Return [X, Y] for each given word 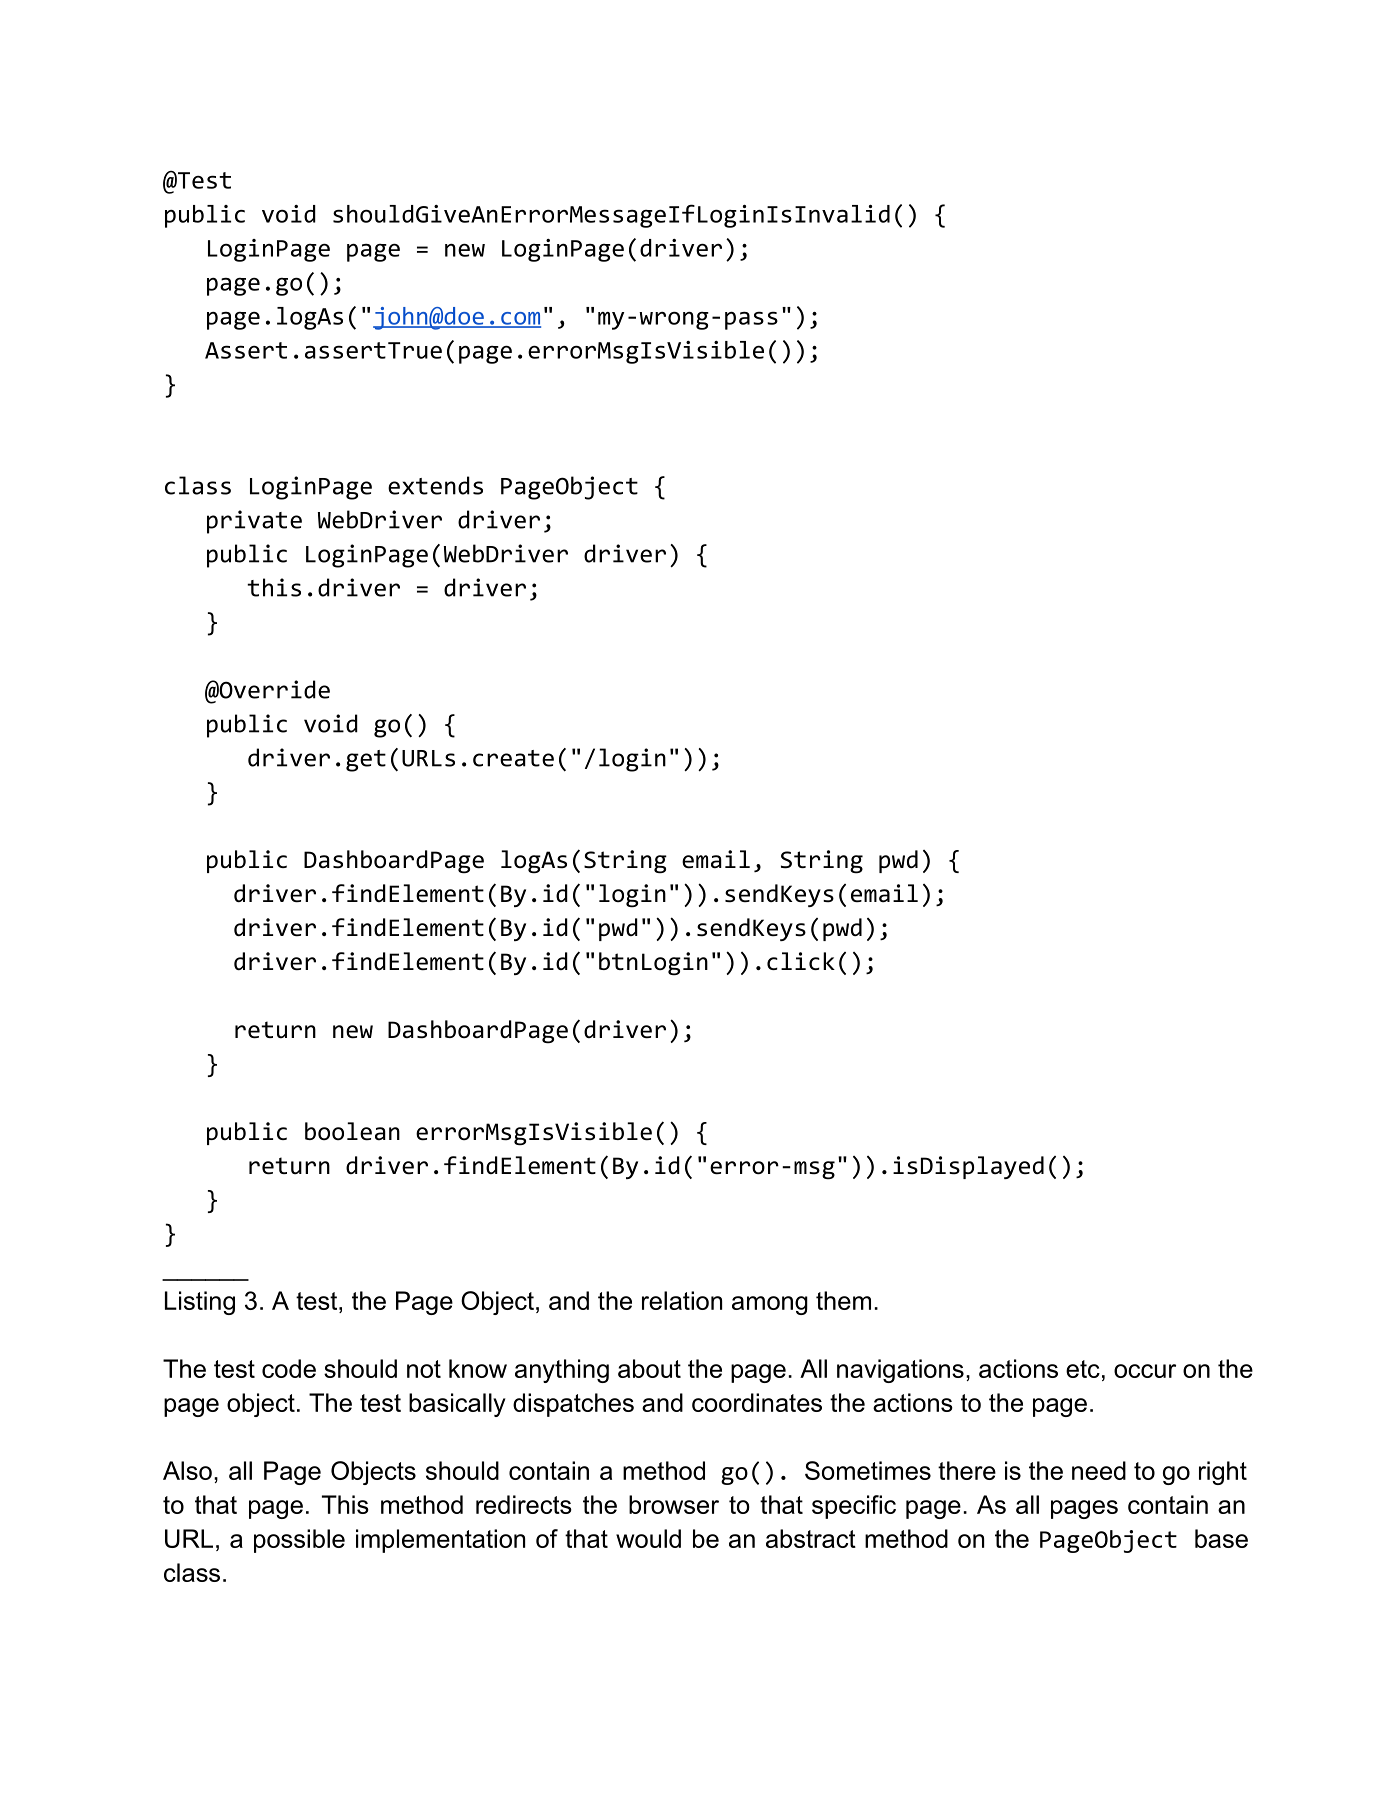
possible [299, 1541]
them [843, 1300]
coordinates [757, 1402]
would [648, 1538]
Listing [200, 1303]
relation [682, 1300]
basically [457, 1405]
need [1099, 1470]
